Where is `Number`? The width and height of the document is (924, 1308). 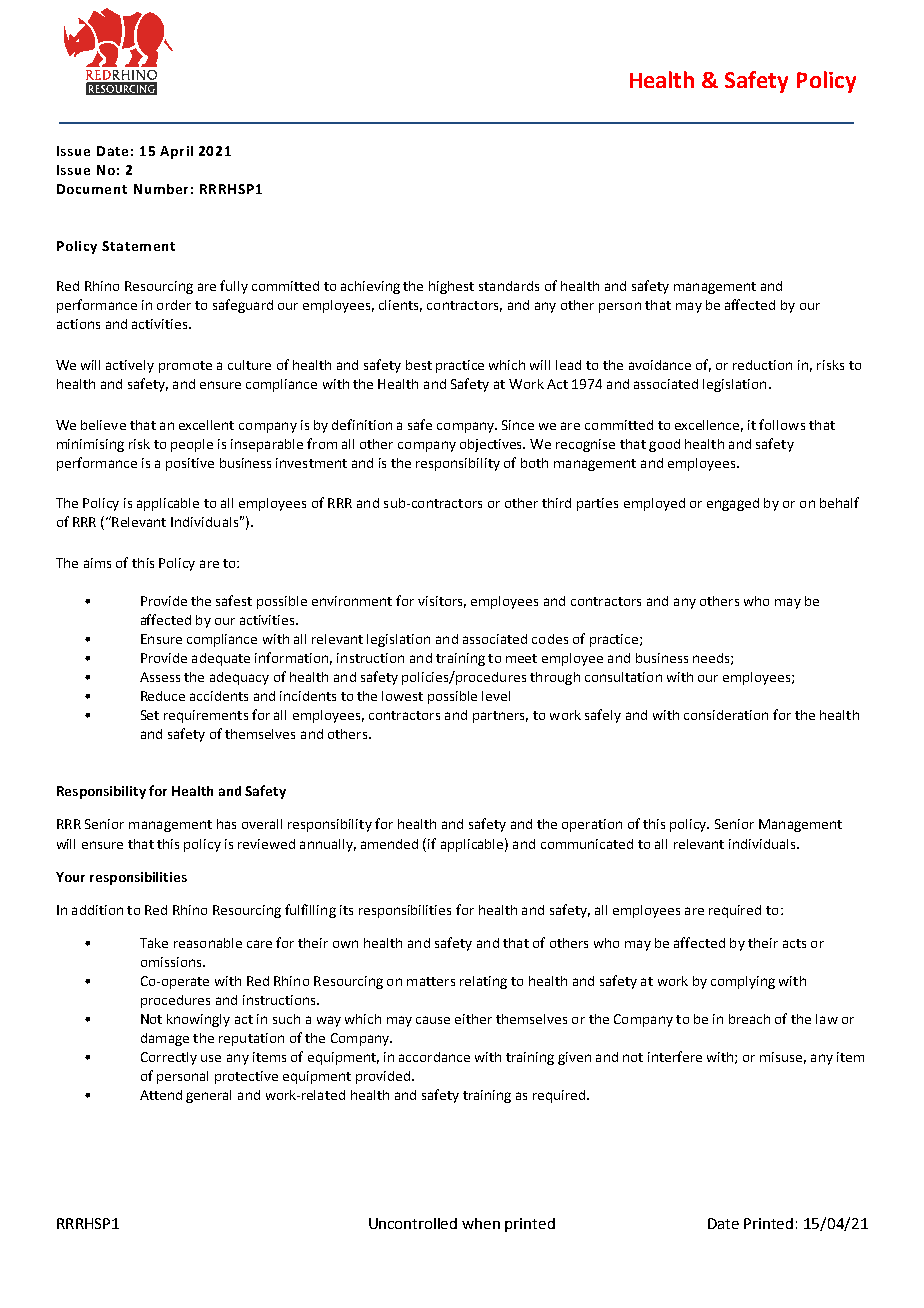 Number is located at coordinates (161, 189).
